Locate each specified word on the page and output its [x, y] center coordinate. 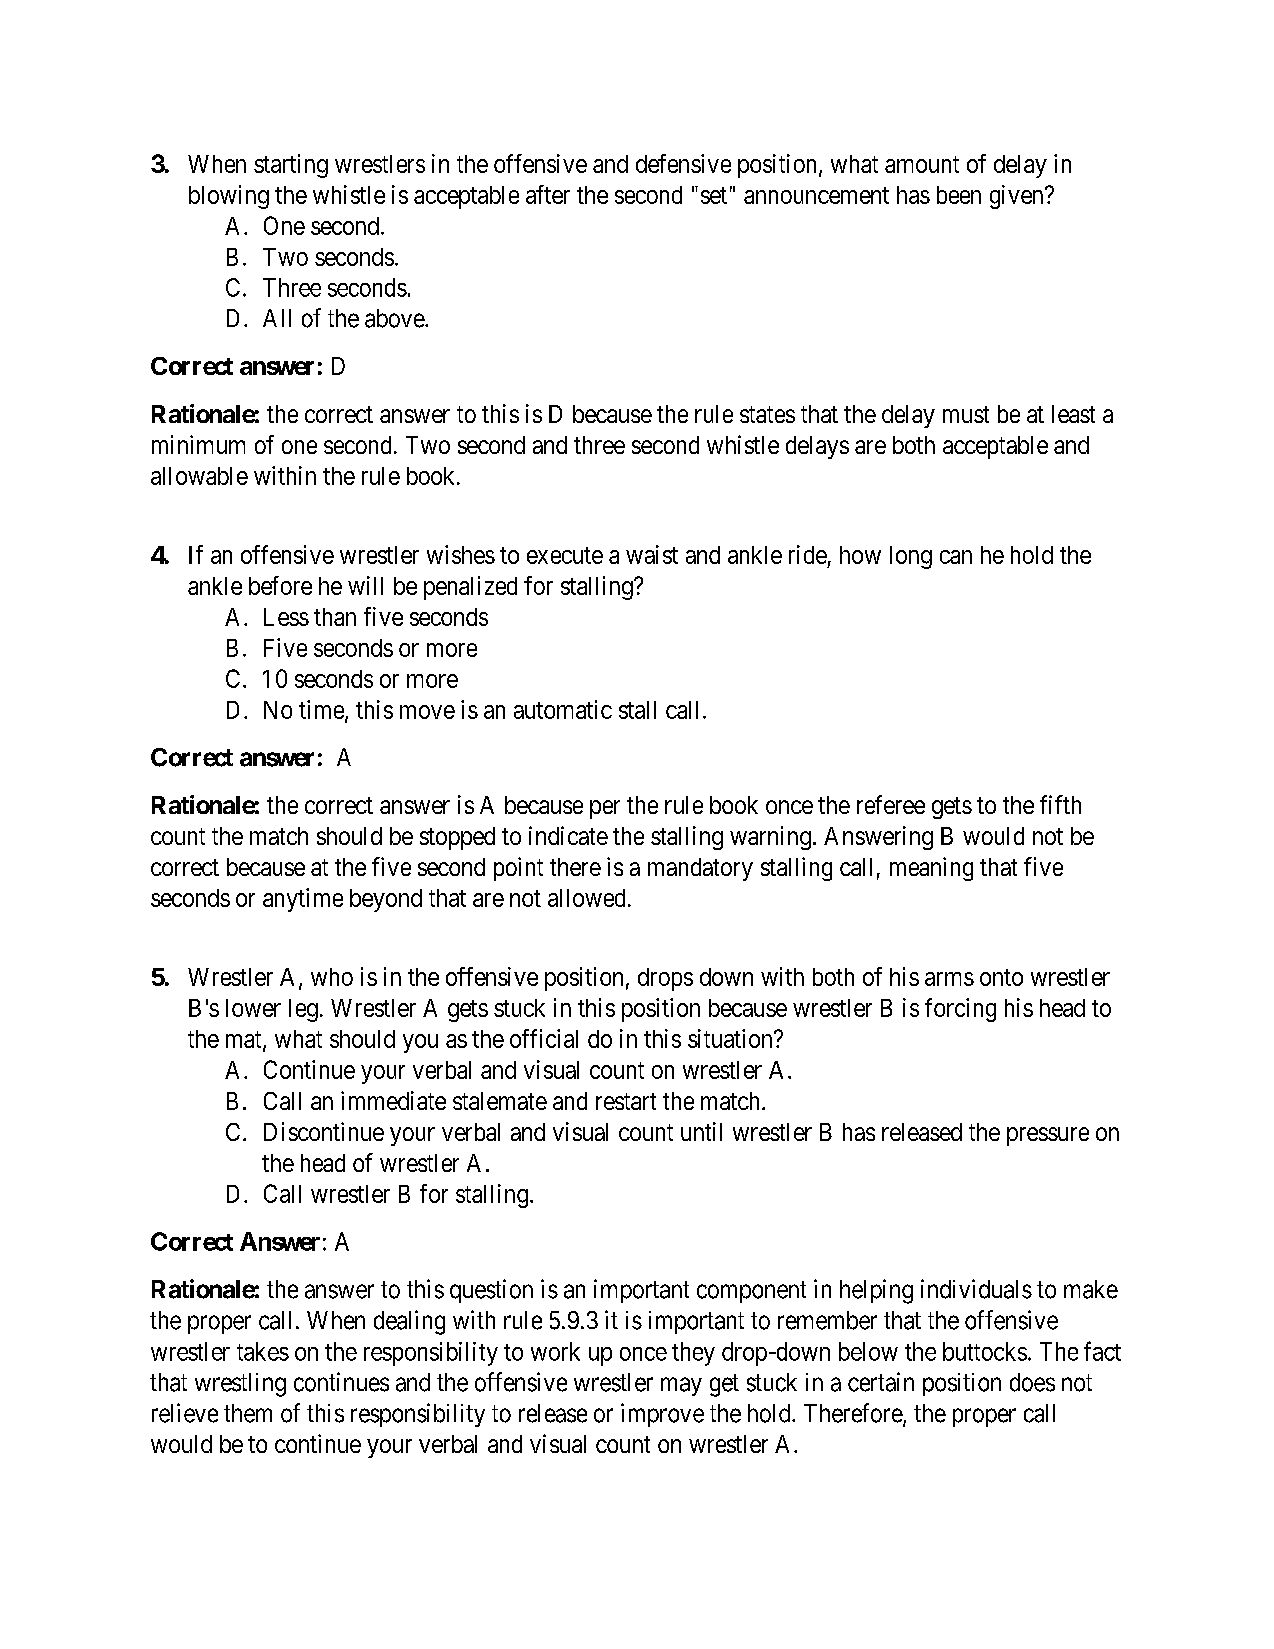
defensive [683, 163]
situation [731, 1038]
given [1018, 197]
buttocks [985, 1351]
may [681, 1386]
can [956, 557]
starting [291, 166]
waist [652, 554]
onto [1001, 977]
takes [263, 1351]
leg [303, 1010]
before [280, 585]
